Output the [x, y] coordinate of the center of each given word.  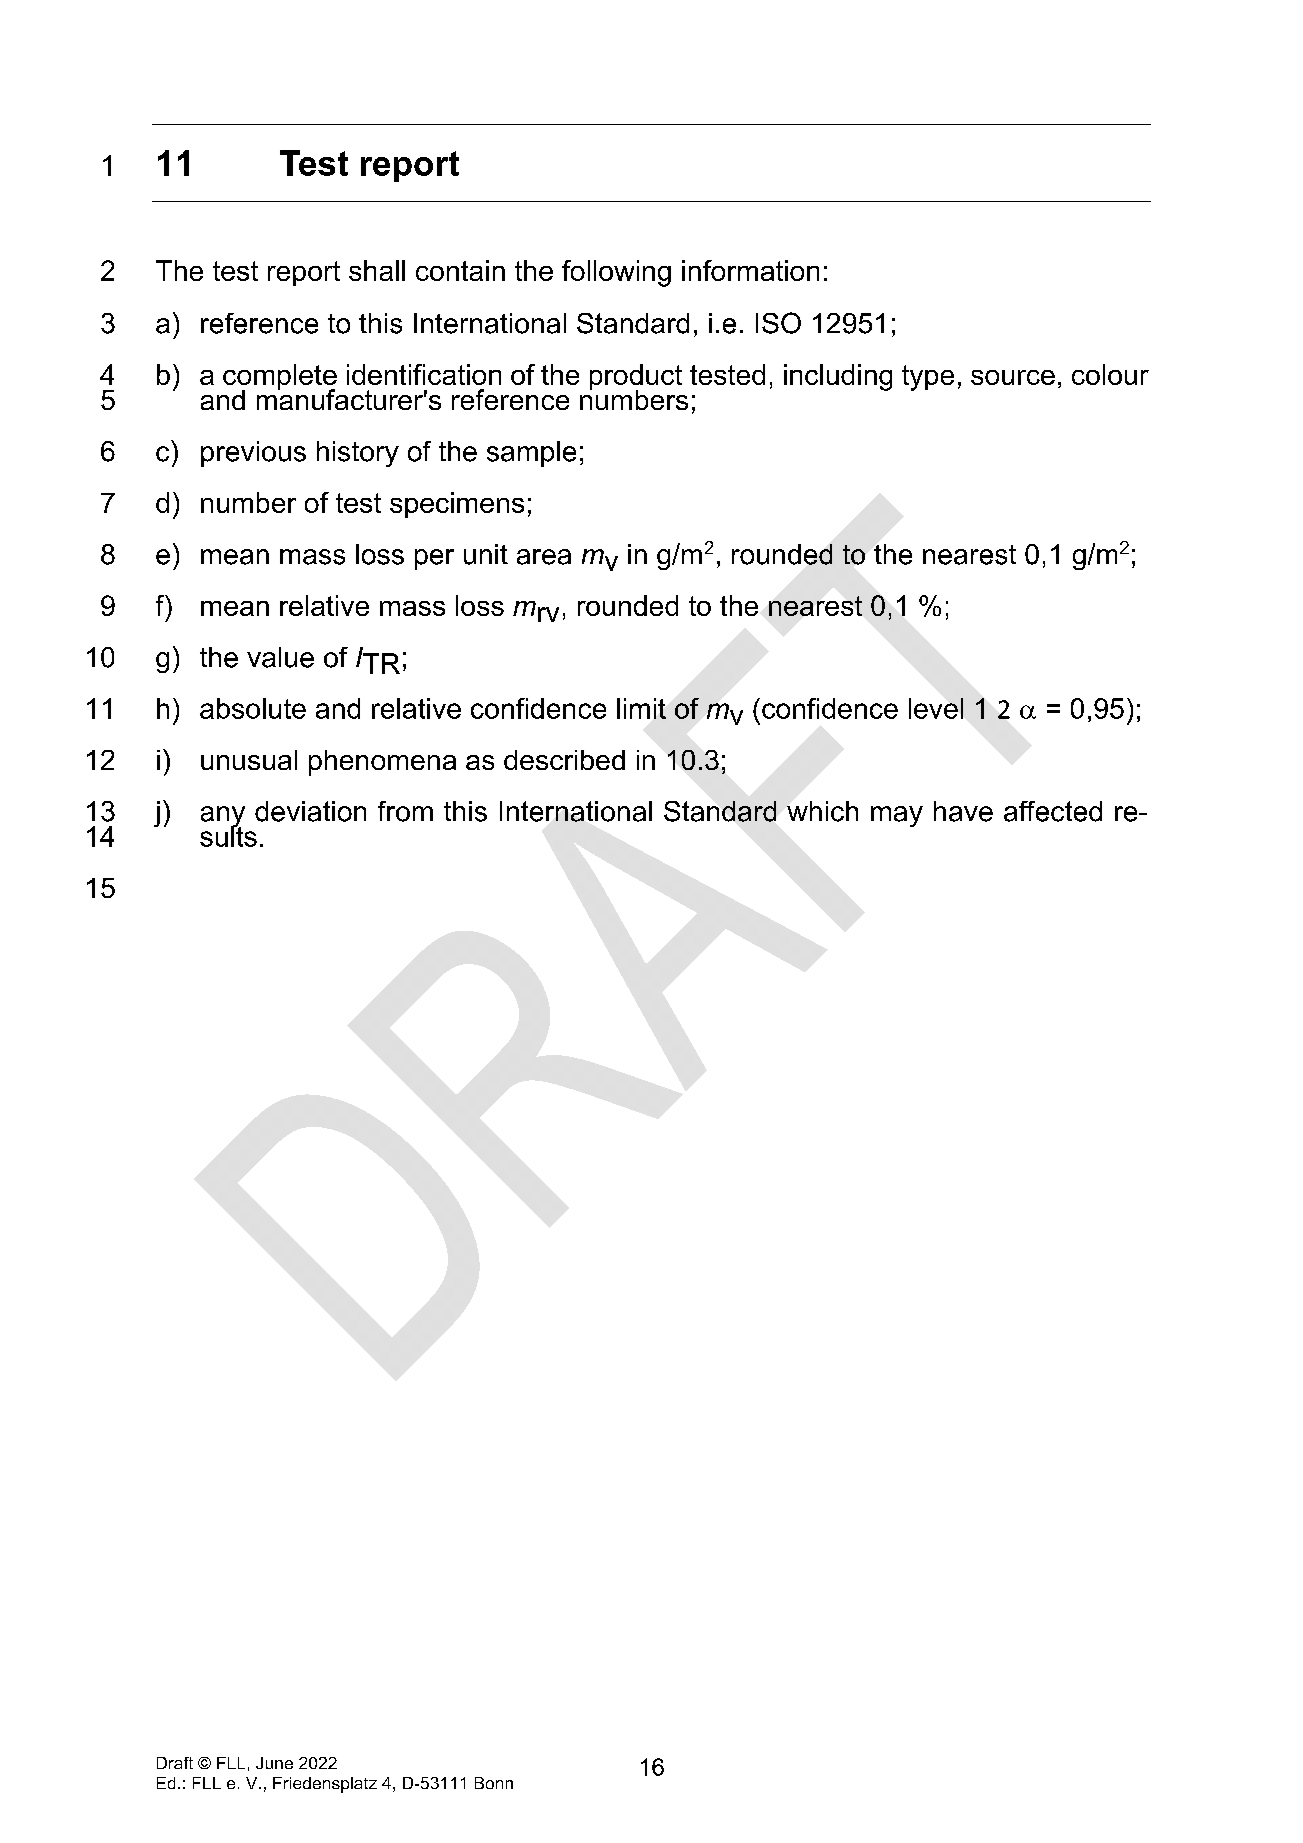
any [223, 818]
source [1013, 377]
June [274, 1763]
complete [280, 378]
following [616, 273]
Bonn [494, 1783]
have [963, 811]
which [822, 811]
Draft [175, 1763]
